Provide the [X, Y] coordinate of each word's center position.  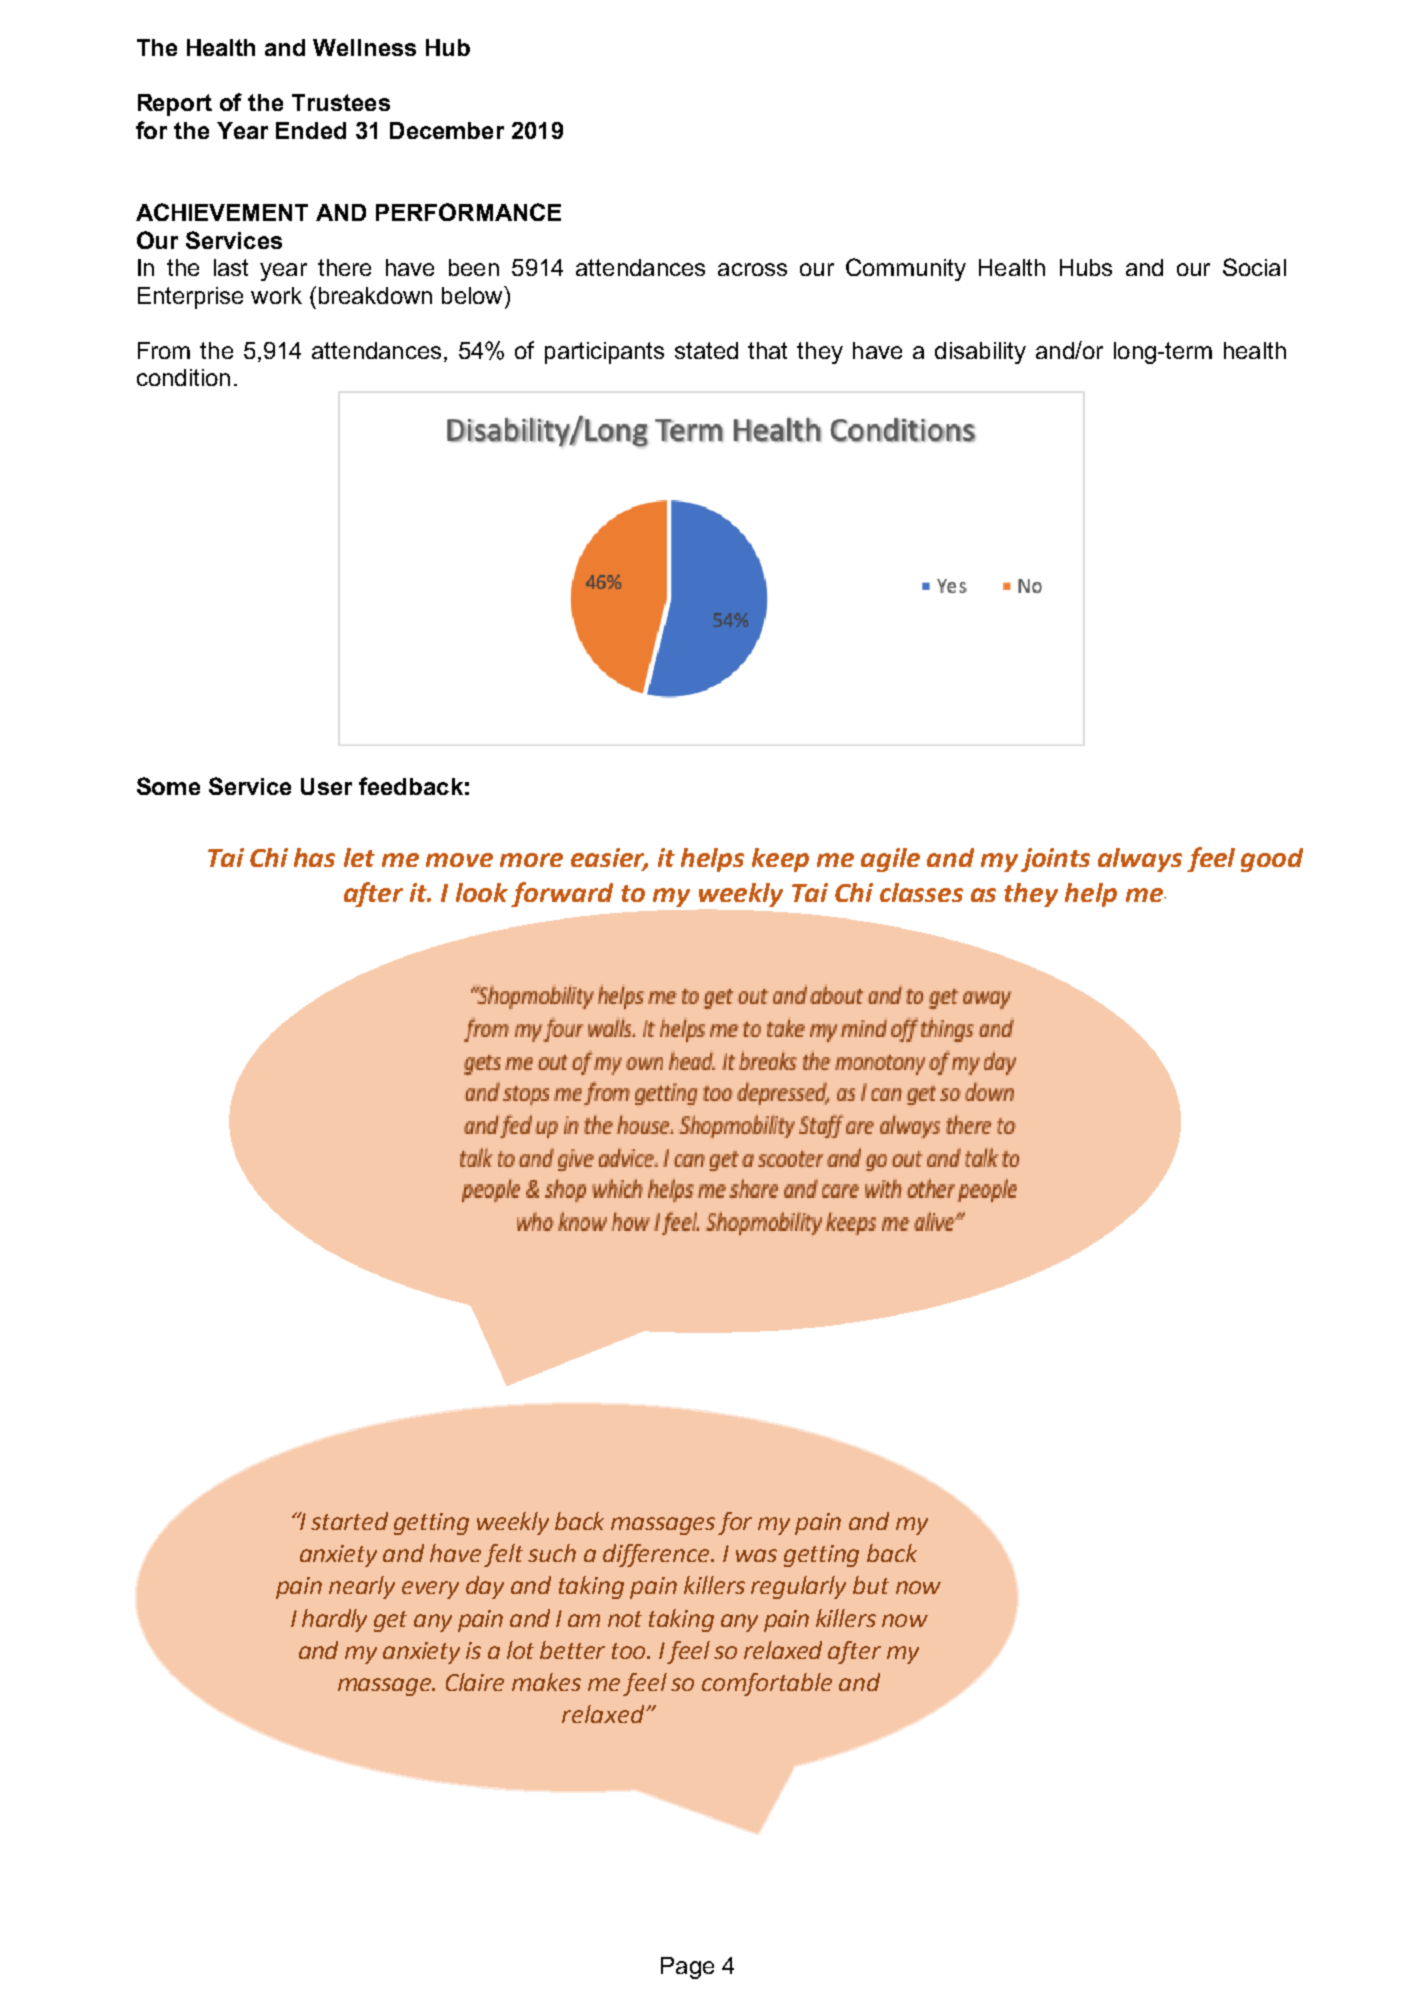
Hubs [1086, 267]
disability [980, 353]
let [359, 857]
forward [562, 894]
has [314, 857]
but [871, 1585]
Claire [475, 1682]
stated [706, 350]
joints [1055, 860]
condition [183, 377]
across [752, 269]
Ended [311, 130]
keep [780, 860]
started [349, 1521]
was [756, 1555]
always [1140, 860]
